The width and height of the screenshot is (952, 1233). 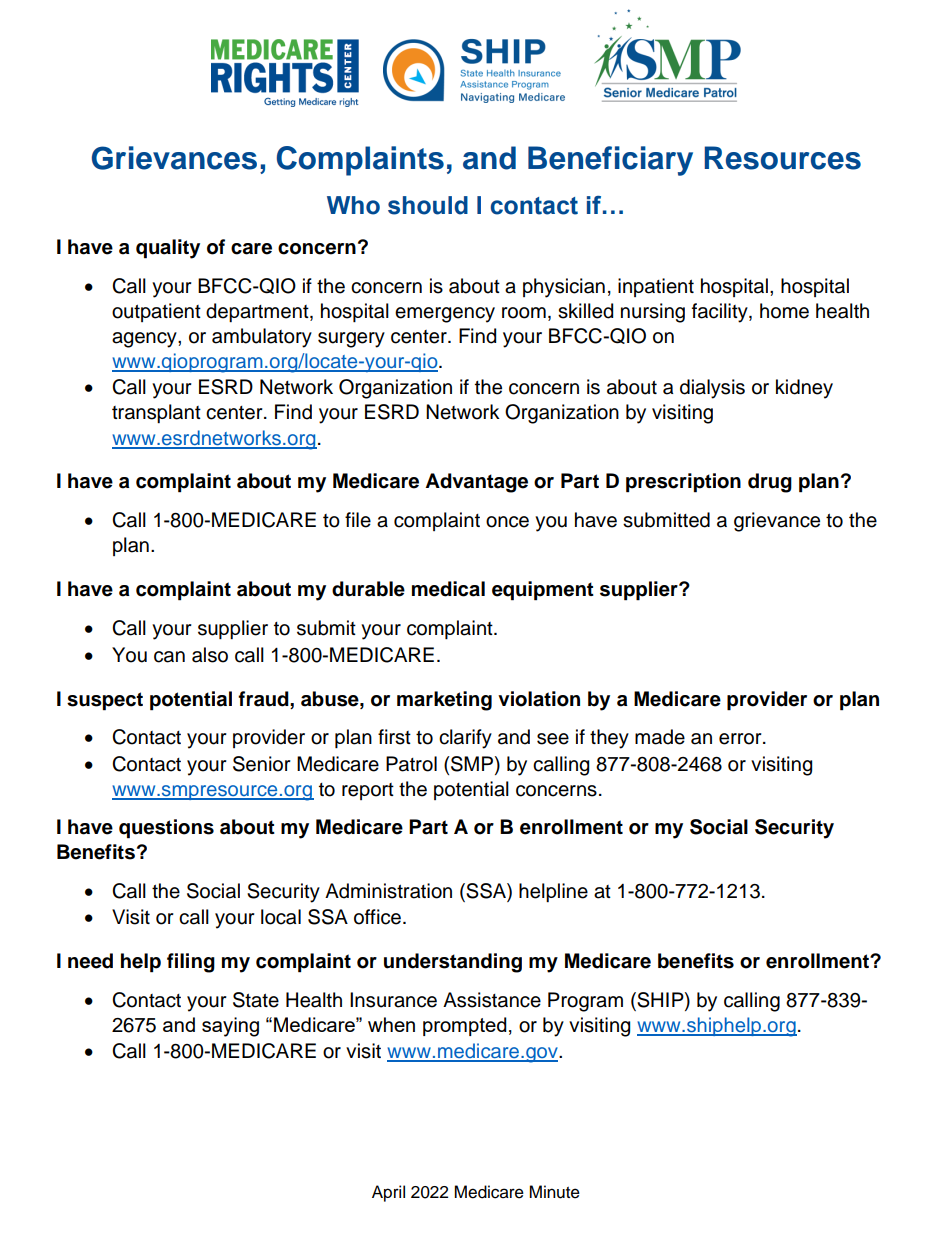 I want to click on office, so click(x=379, y=917).
